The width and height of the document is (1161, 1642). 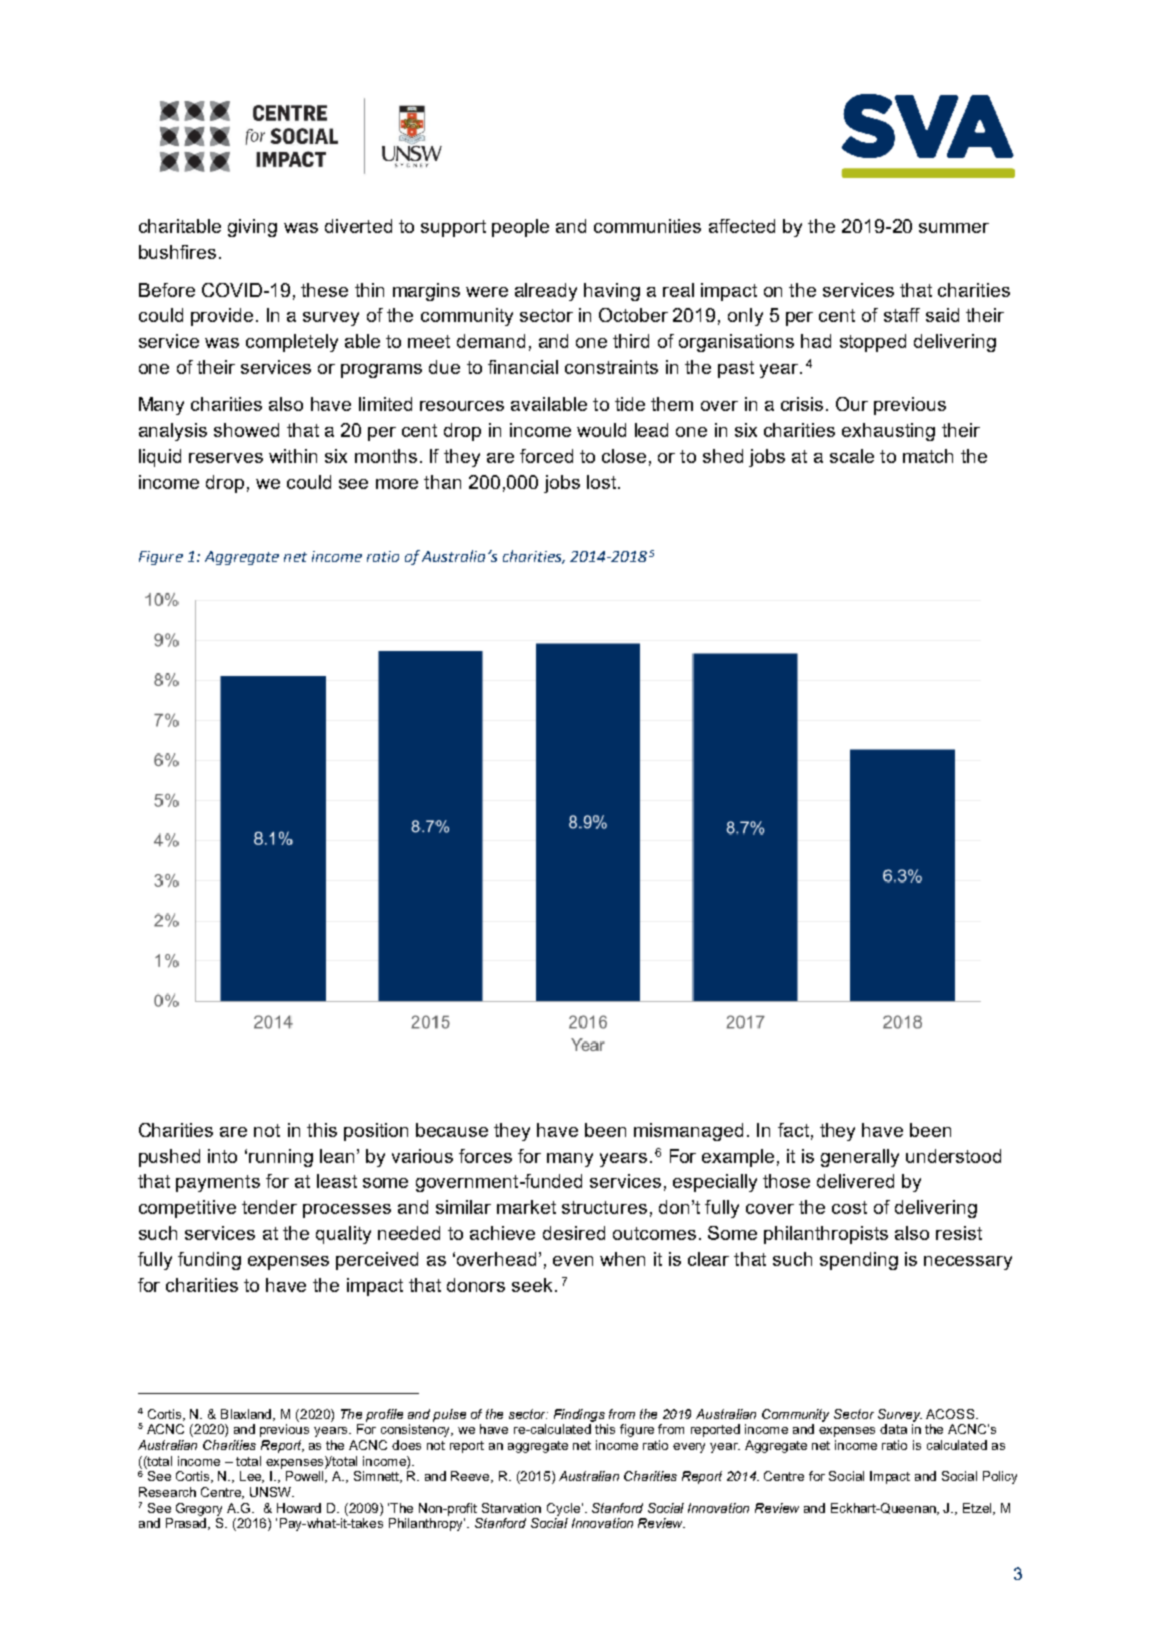 What do you see at coordinates (281, 1158) in the document?
I see `running` at bounding box center [281, 1158].
